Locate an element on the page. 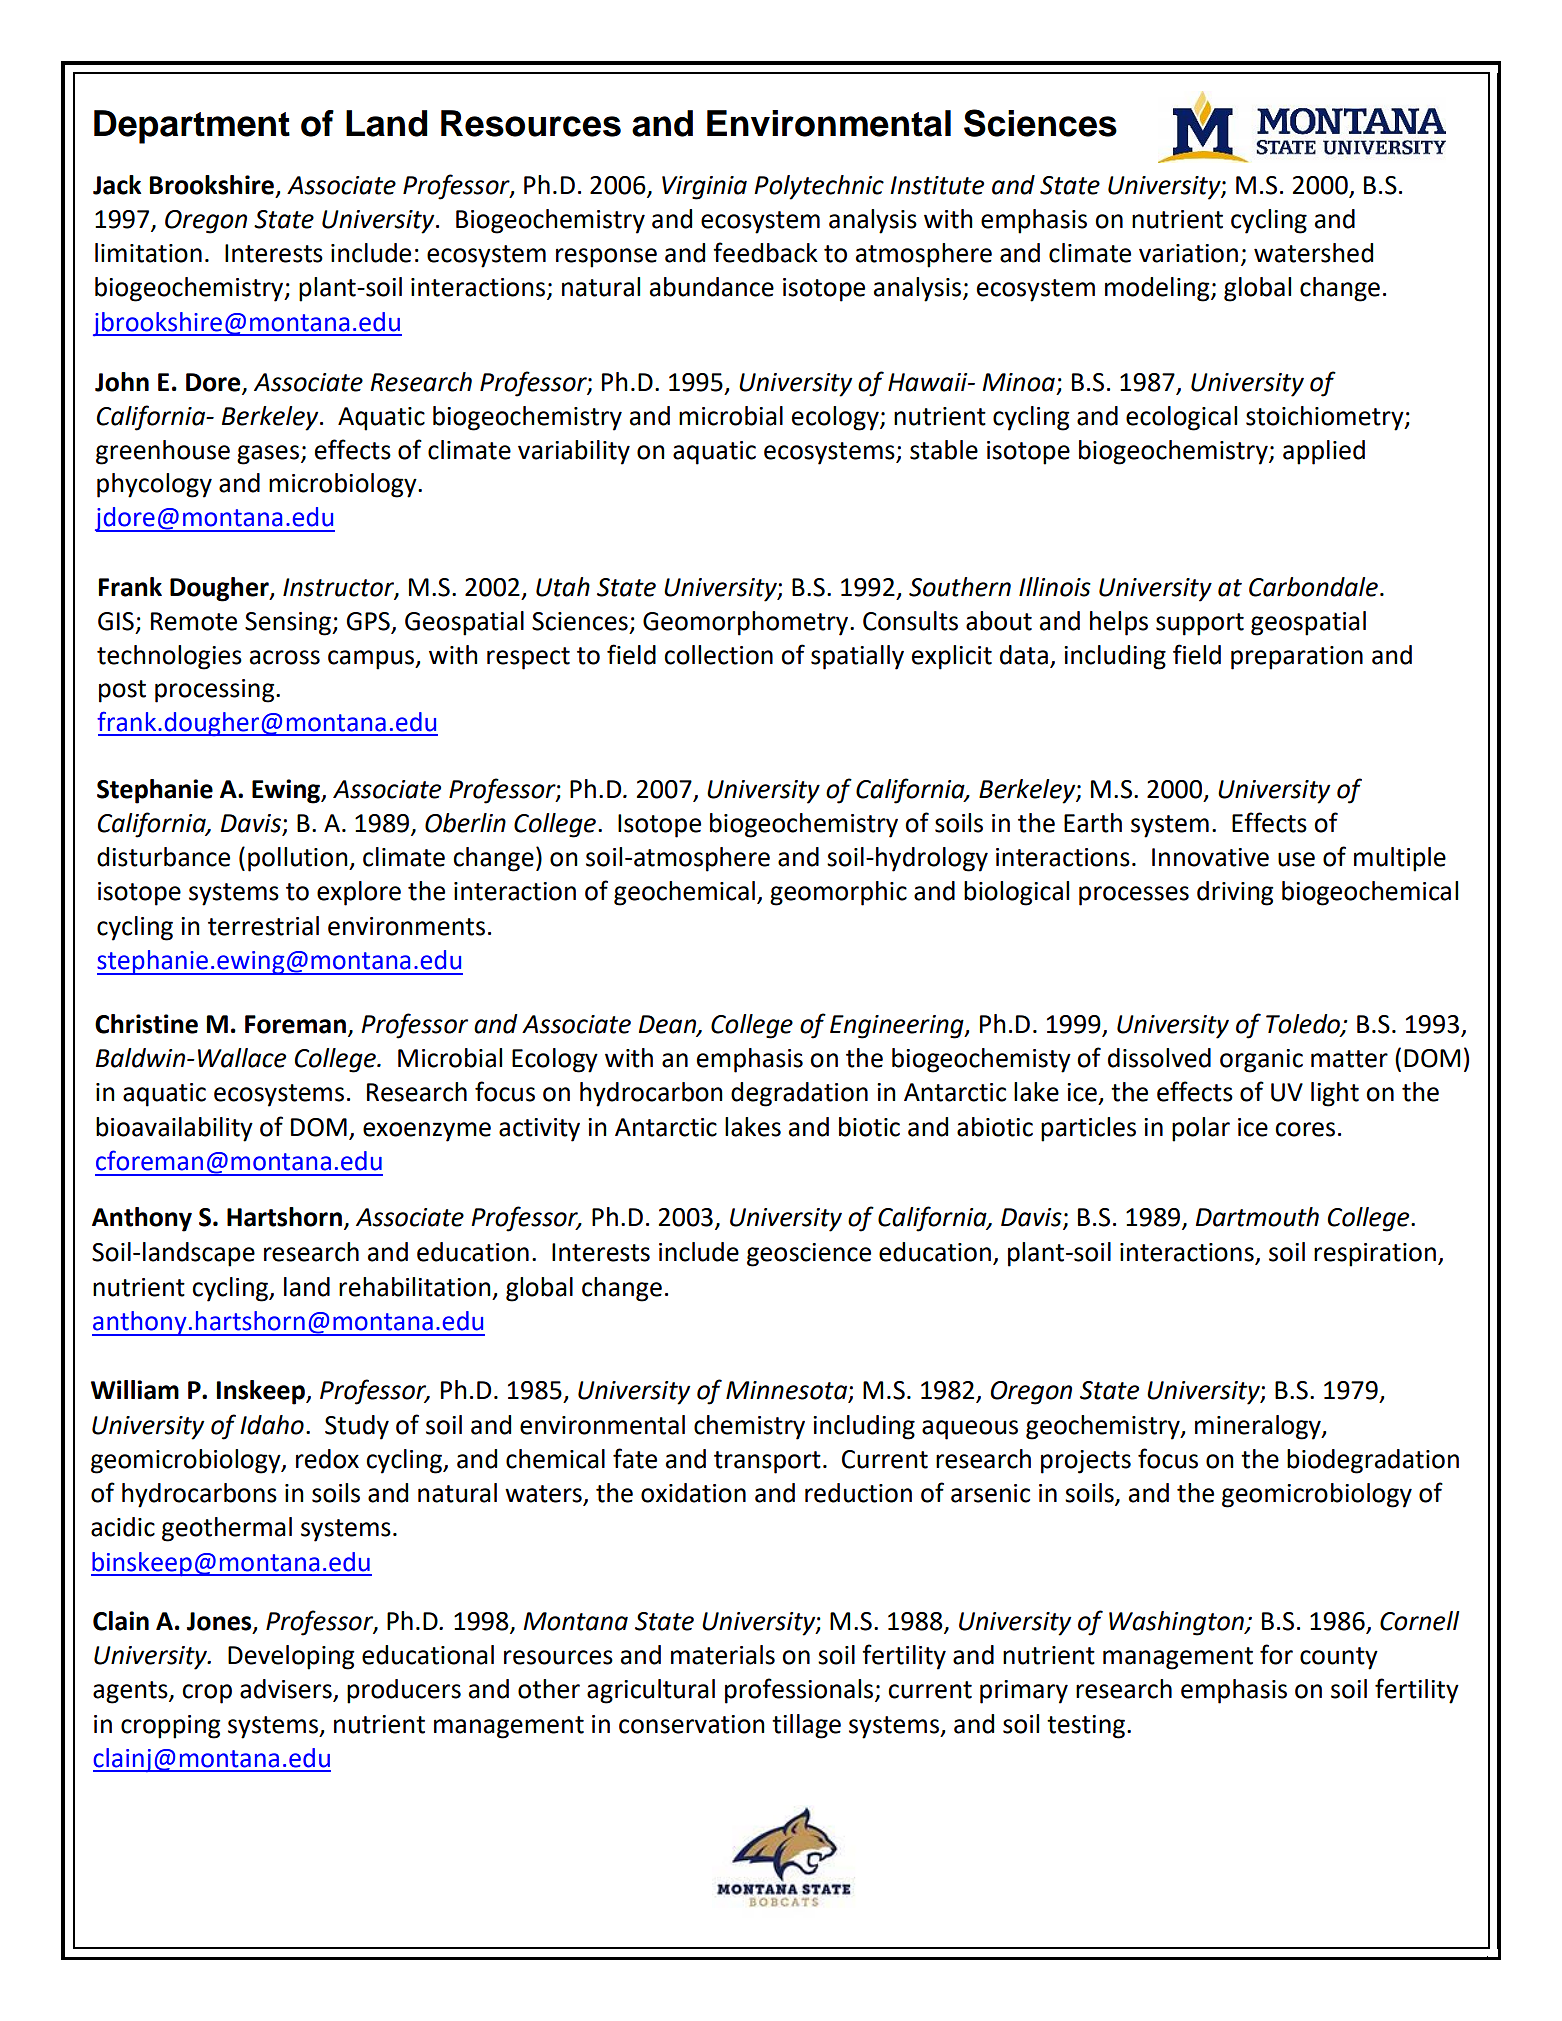 The image size is (1562, 2021). advisers is located at coordinates (287, 1690).
